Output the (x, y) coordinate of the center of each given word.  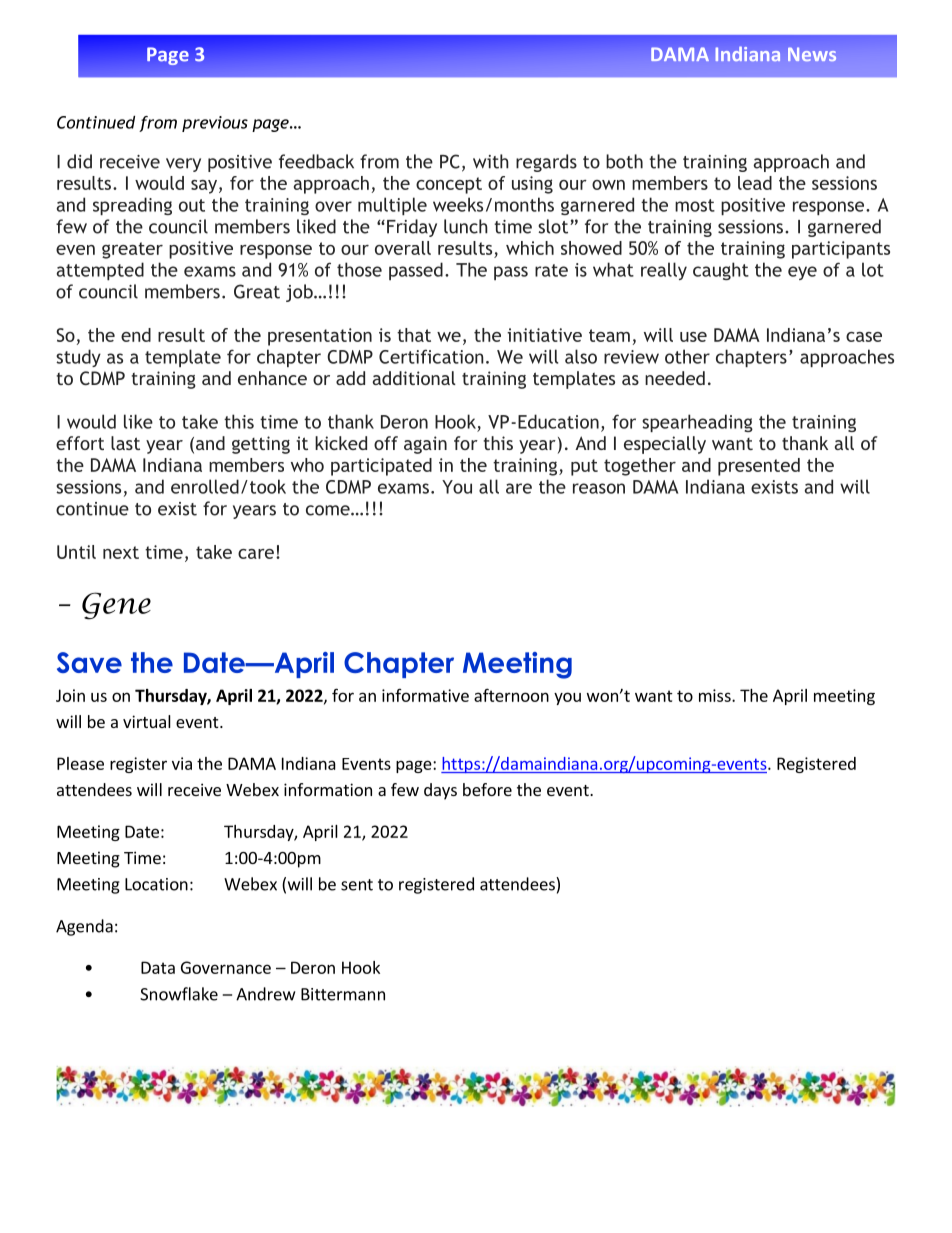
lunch (466, 226)
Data (158, 967)
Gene (116, 606)
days (440, 791)
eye (802, 273)
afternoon (511, 695)
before (487, 789)
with (491, 161)
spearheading (697, 423)
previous (215, 124)
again (425, 445)
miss (716, 695)
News (812, 54)
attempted (100, 271)
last (125, 443)
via (182, 763)
